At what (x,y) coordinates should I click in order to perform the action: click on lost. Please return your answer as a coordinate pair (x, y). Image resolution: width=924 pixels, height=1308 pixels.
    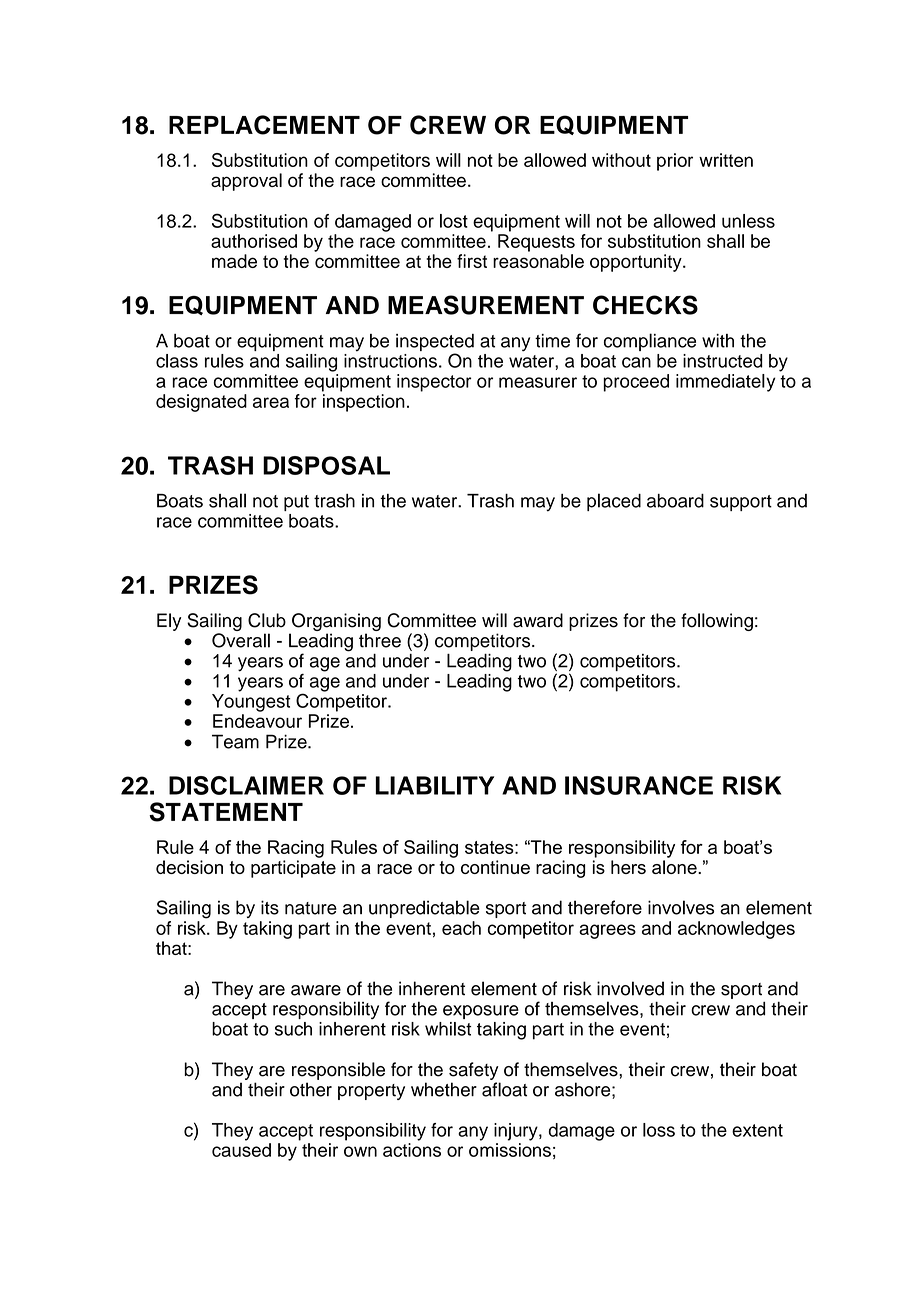
    Looking at the image, I should click on (454, 221).
